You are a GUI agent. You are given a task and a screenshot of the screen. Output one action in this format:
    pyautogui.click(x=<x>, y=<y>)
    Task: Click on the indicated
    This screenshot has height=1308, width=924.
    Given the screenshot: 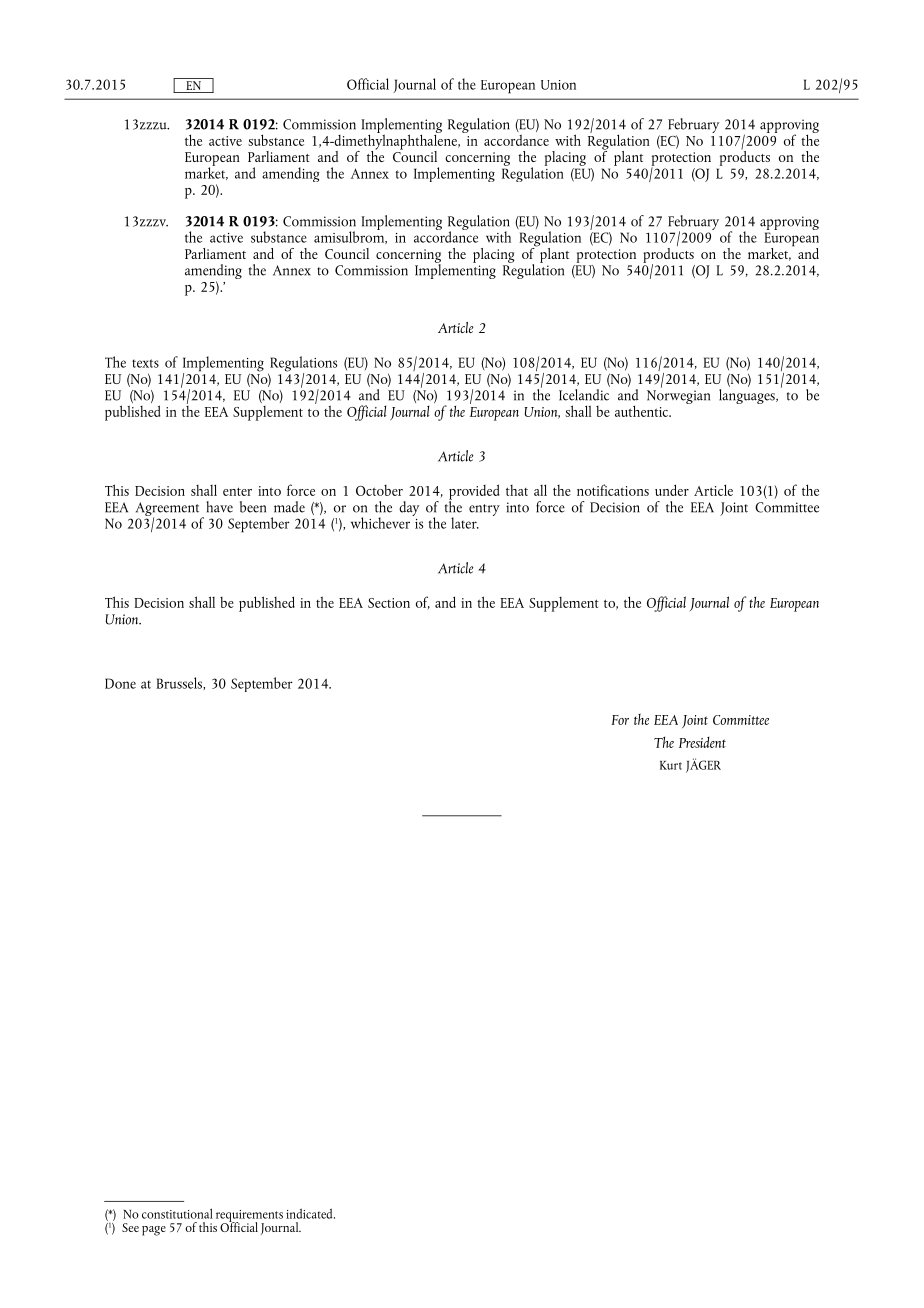 What is the action you would take?
    pyautogui.click(x=310, y=1213)
